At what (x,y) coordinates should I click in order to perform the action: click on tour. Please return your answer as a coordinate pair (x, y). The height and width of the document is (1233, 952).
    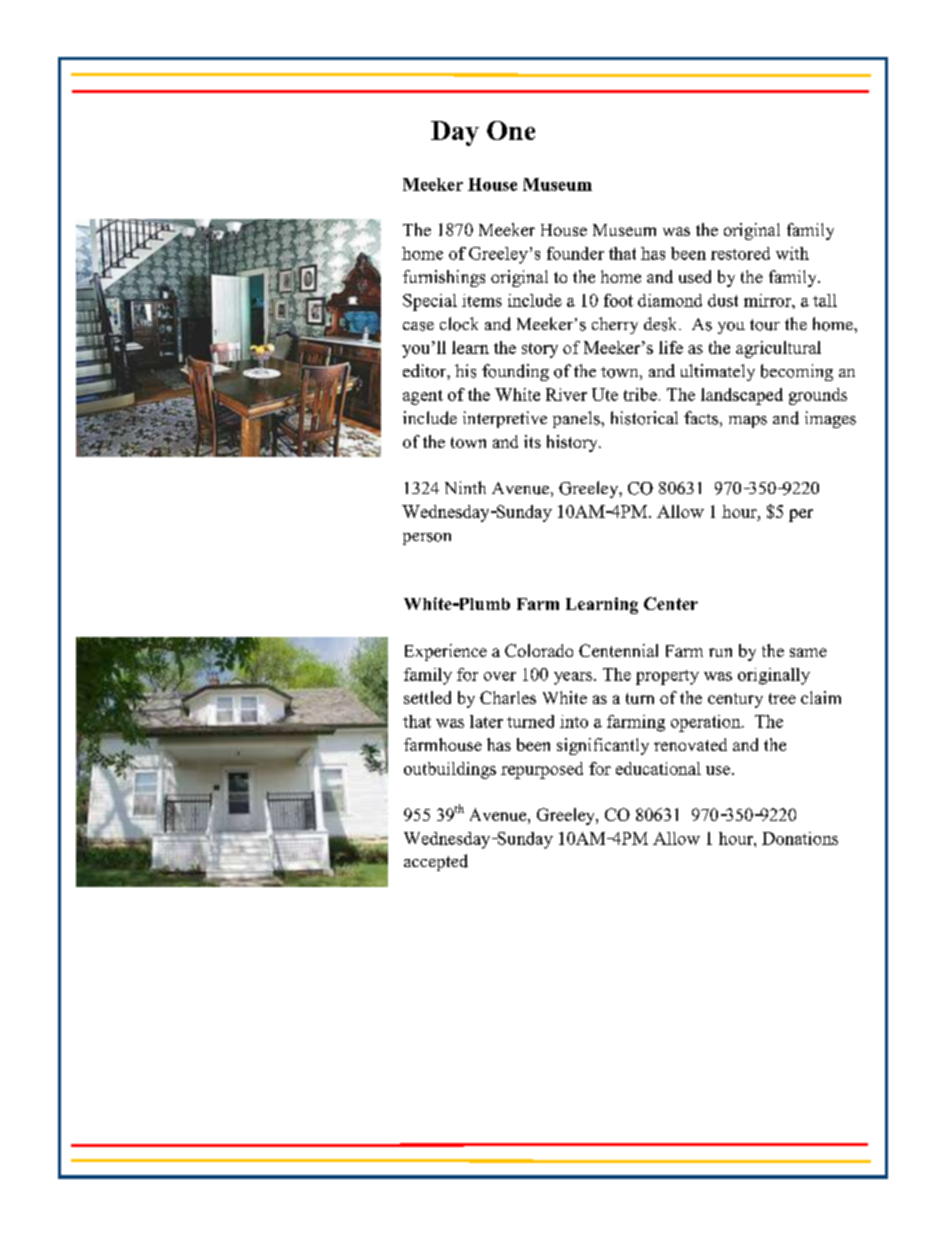
    Looking at the image, I should click on (765, 325).
